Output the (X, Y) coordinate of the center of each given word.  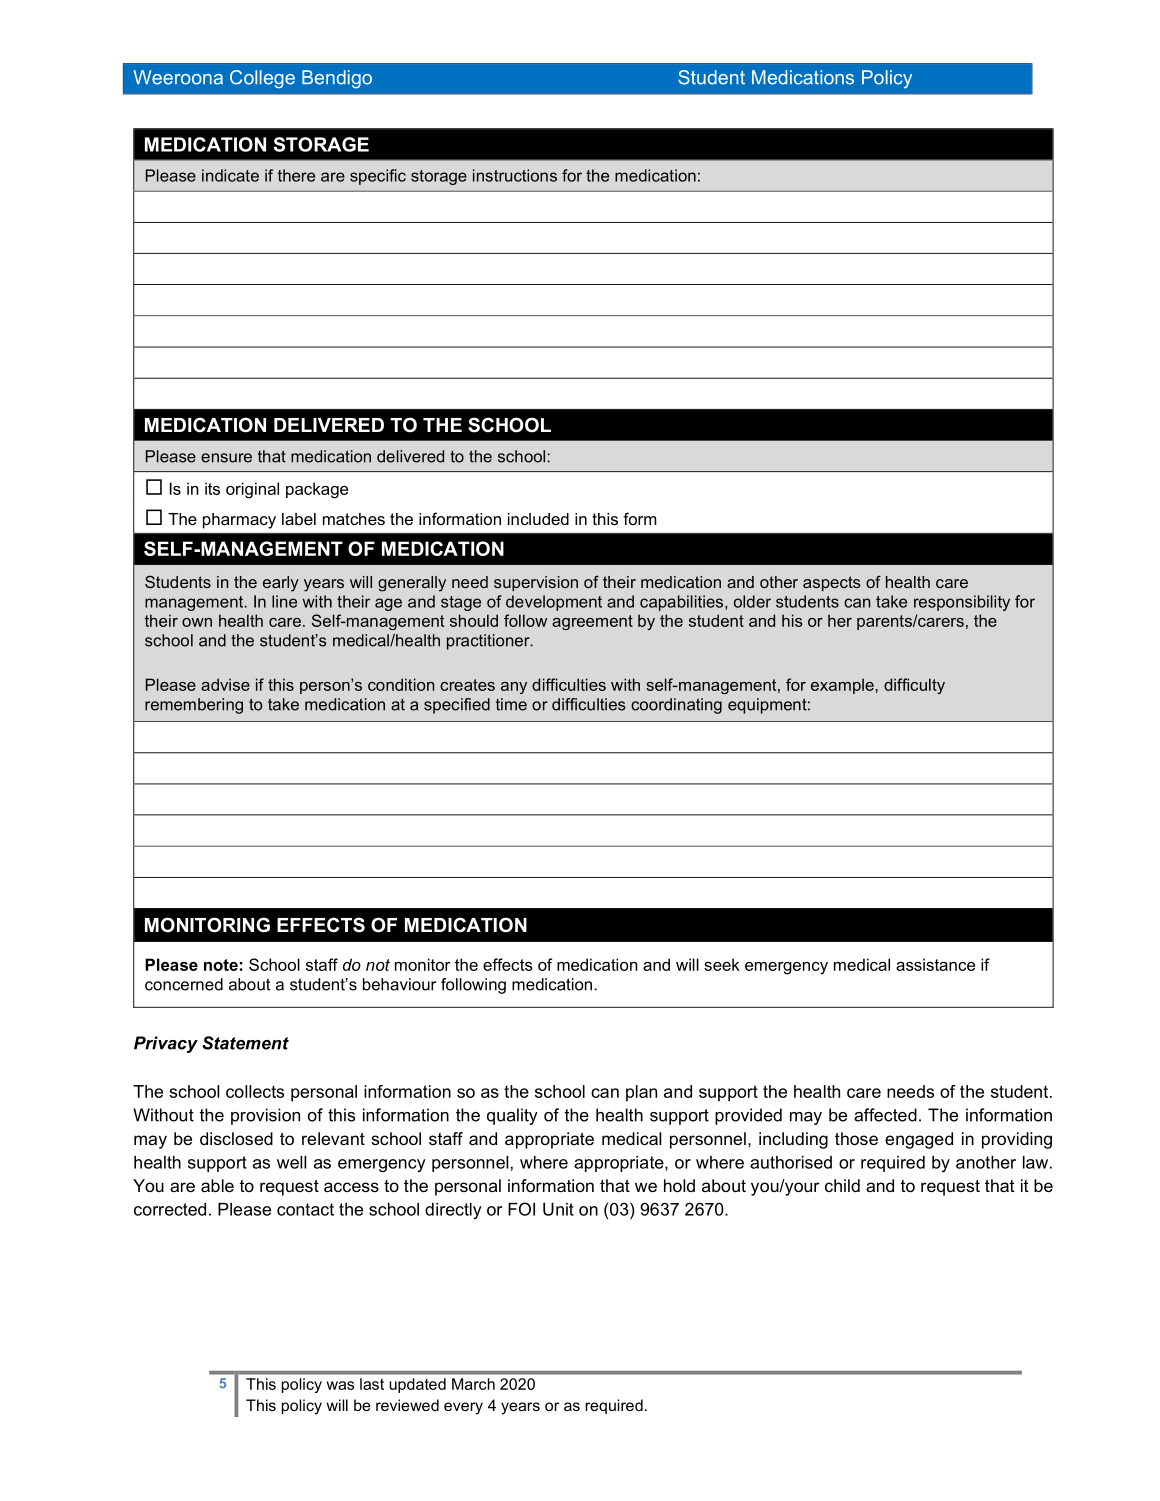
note (221, 965)
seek (722, 964)
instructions (515, 175)
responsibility (962, 603)
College (262, 79)
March (473, 1384)
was (340, 1385)
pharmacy (239, 521)
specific (378, 177)
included (538, 519)
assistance (935, 964)
